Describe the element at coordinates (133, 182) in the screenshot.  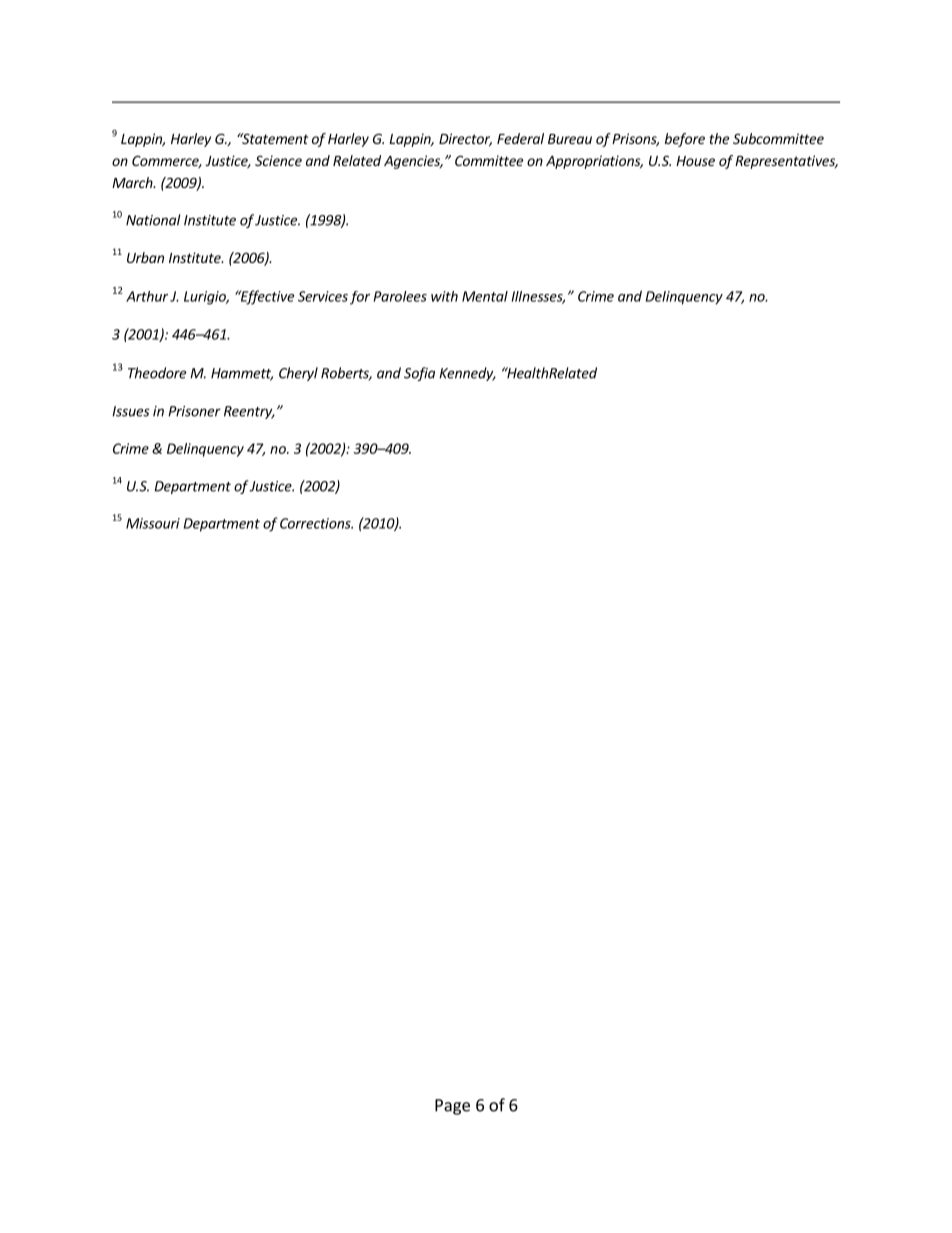
I see `March` at that location.
